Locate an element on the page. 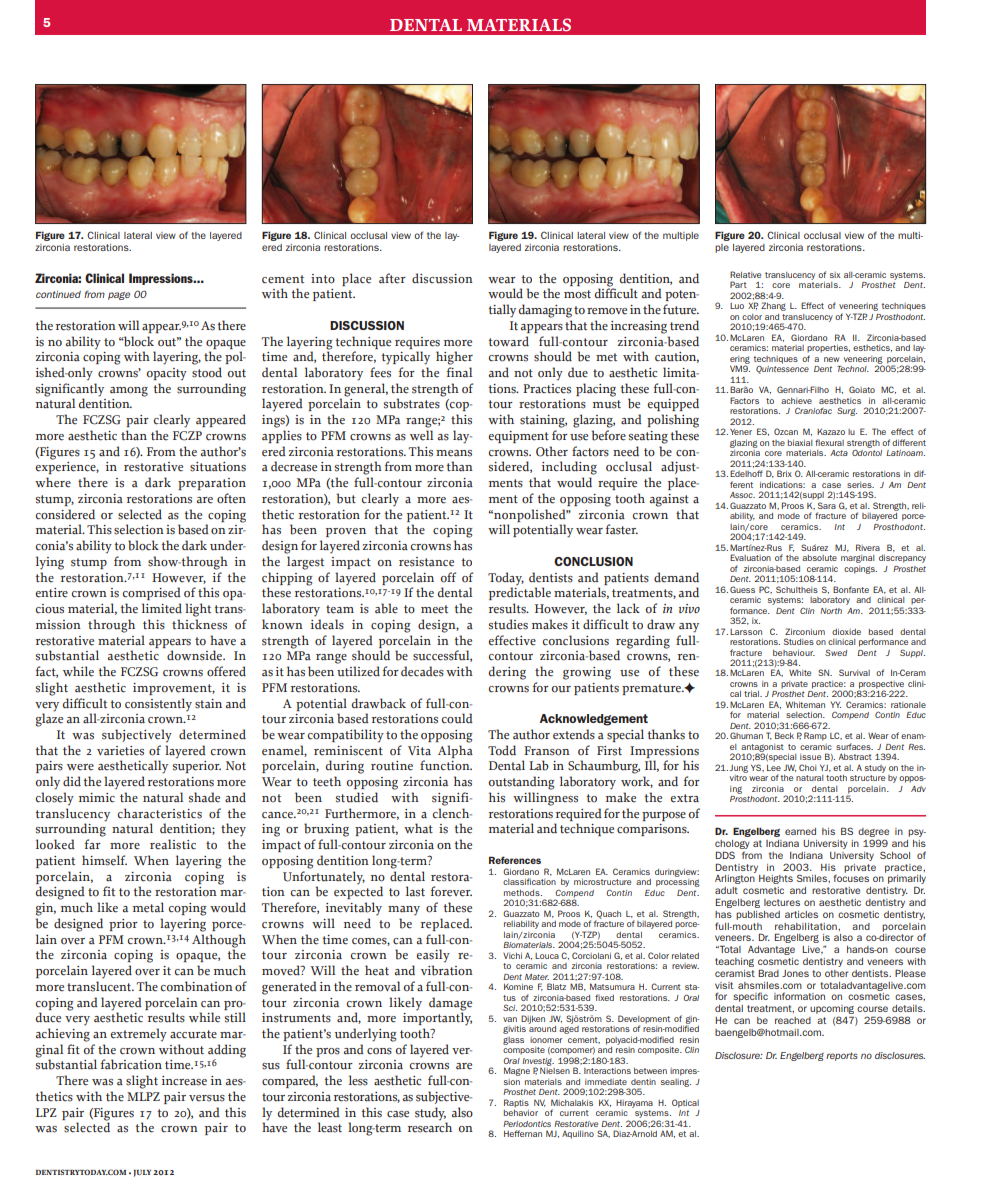 Image resolution: width=985 pixels, height=1204 pixels. page is located at coordinates (119, 296).
